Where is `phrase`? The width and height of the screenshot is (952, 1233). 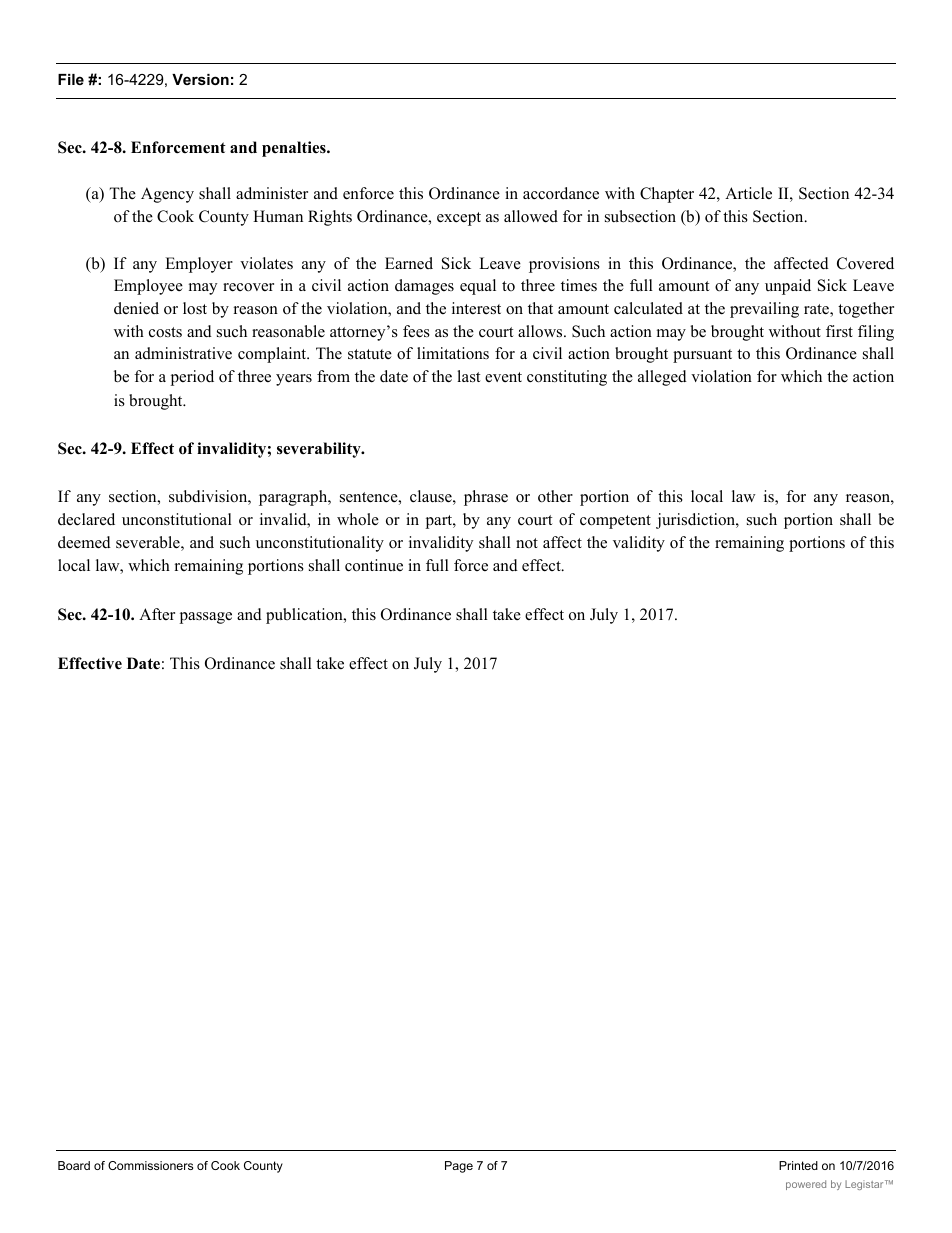
phrase is located at coordinates (486, 498).
